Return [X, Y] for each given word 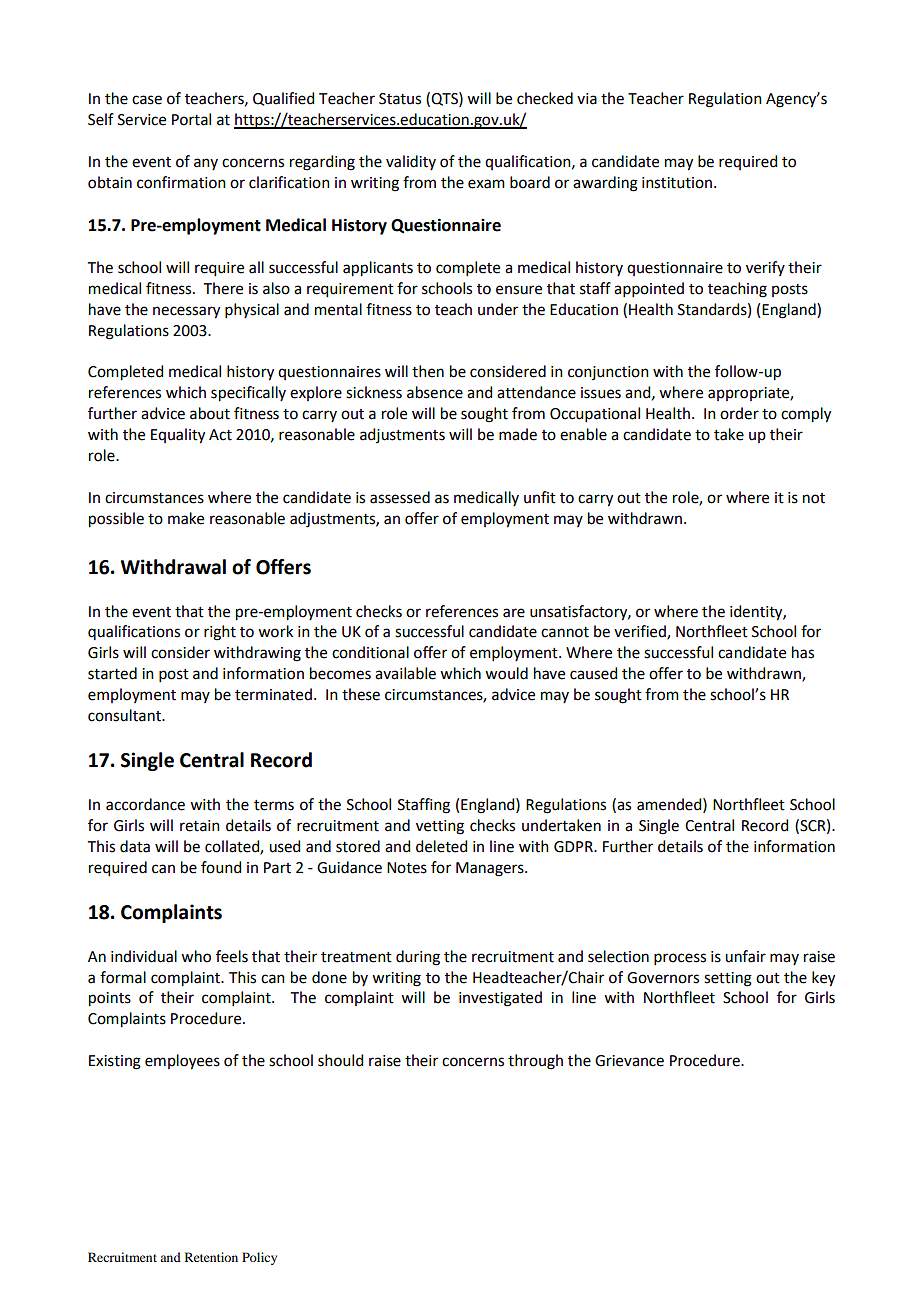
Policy [259, 1258]
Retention [211, 1257]
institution [677, 183]
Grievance [629, 1061]
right [220, 633]
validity [411, 162]
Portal [191, 119]
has [803, 652]
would [506, 673]
